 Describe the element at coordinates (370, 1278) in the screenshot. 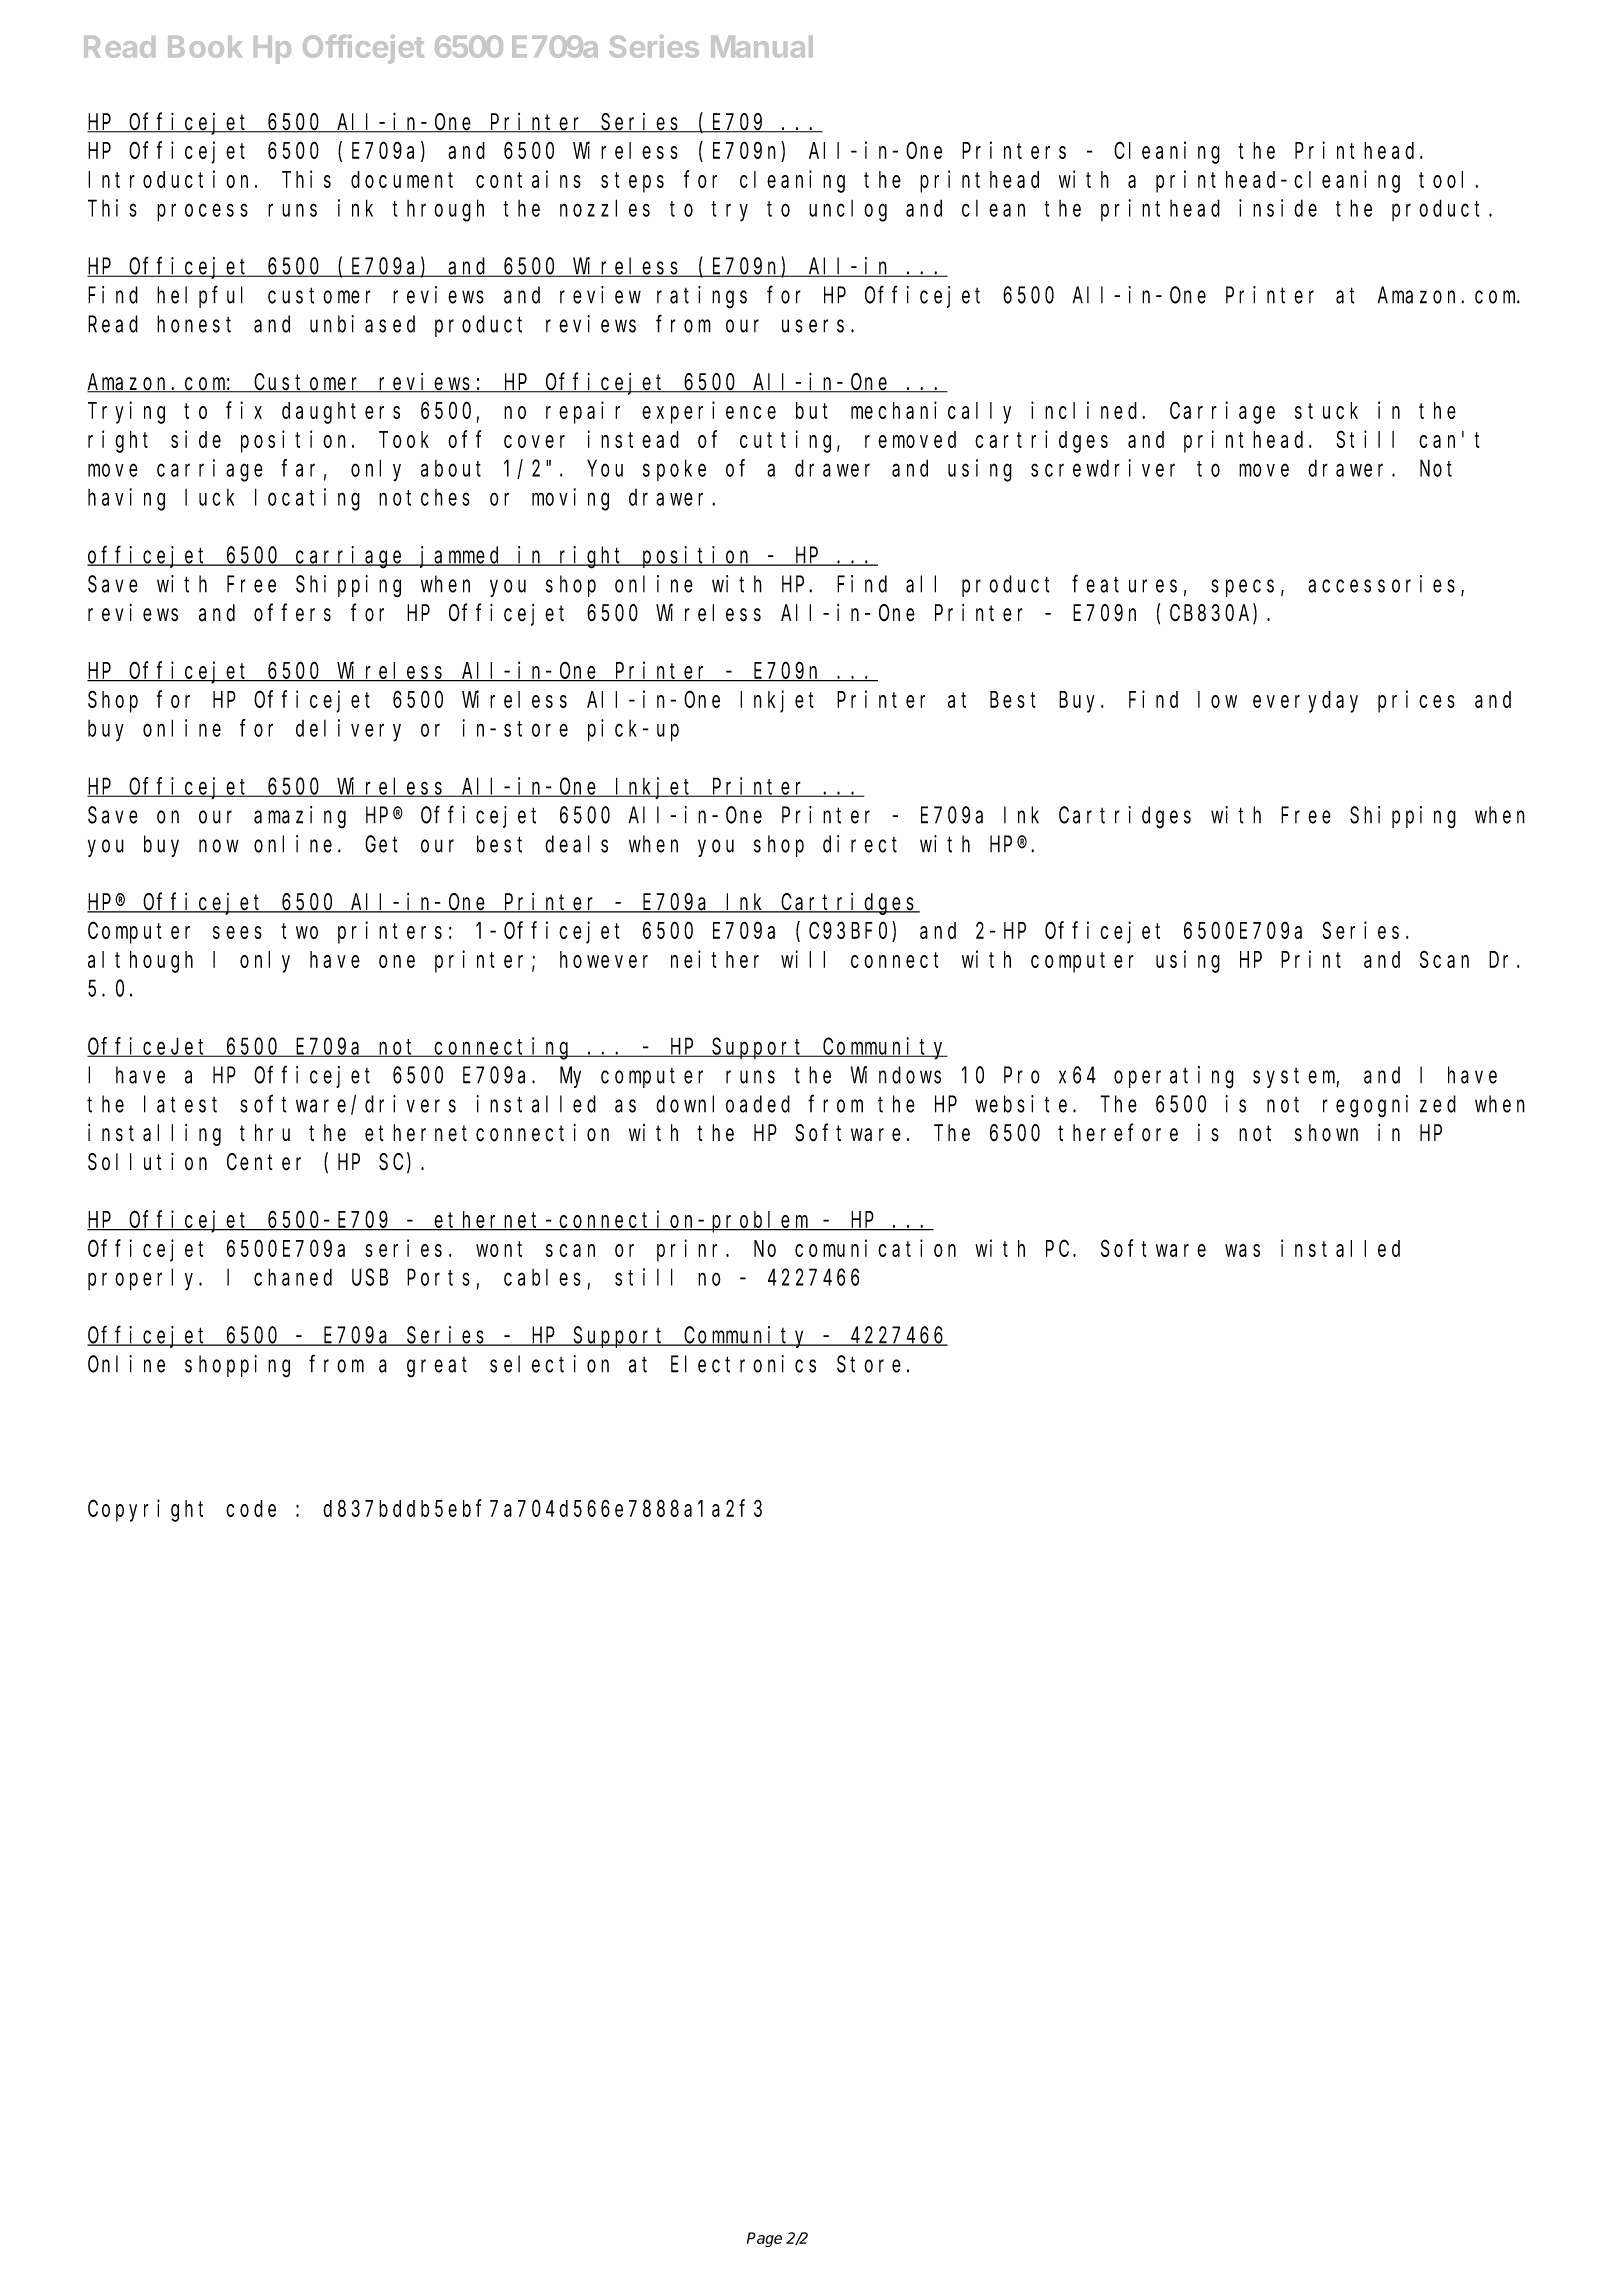

I see `USB` at that location.
